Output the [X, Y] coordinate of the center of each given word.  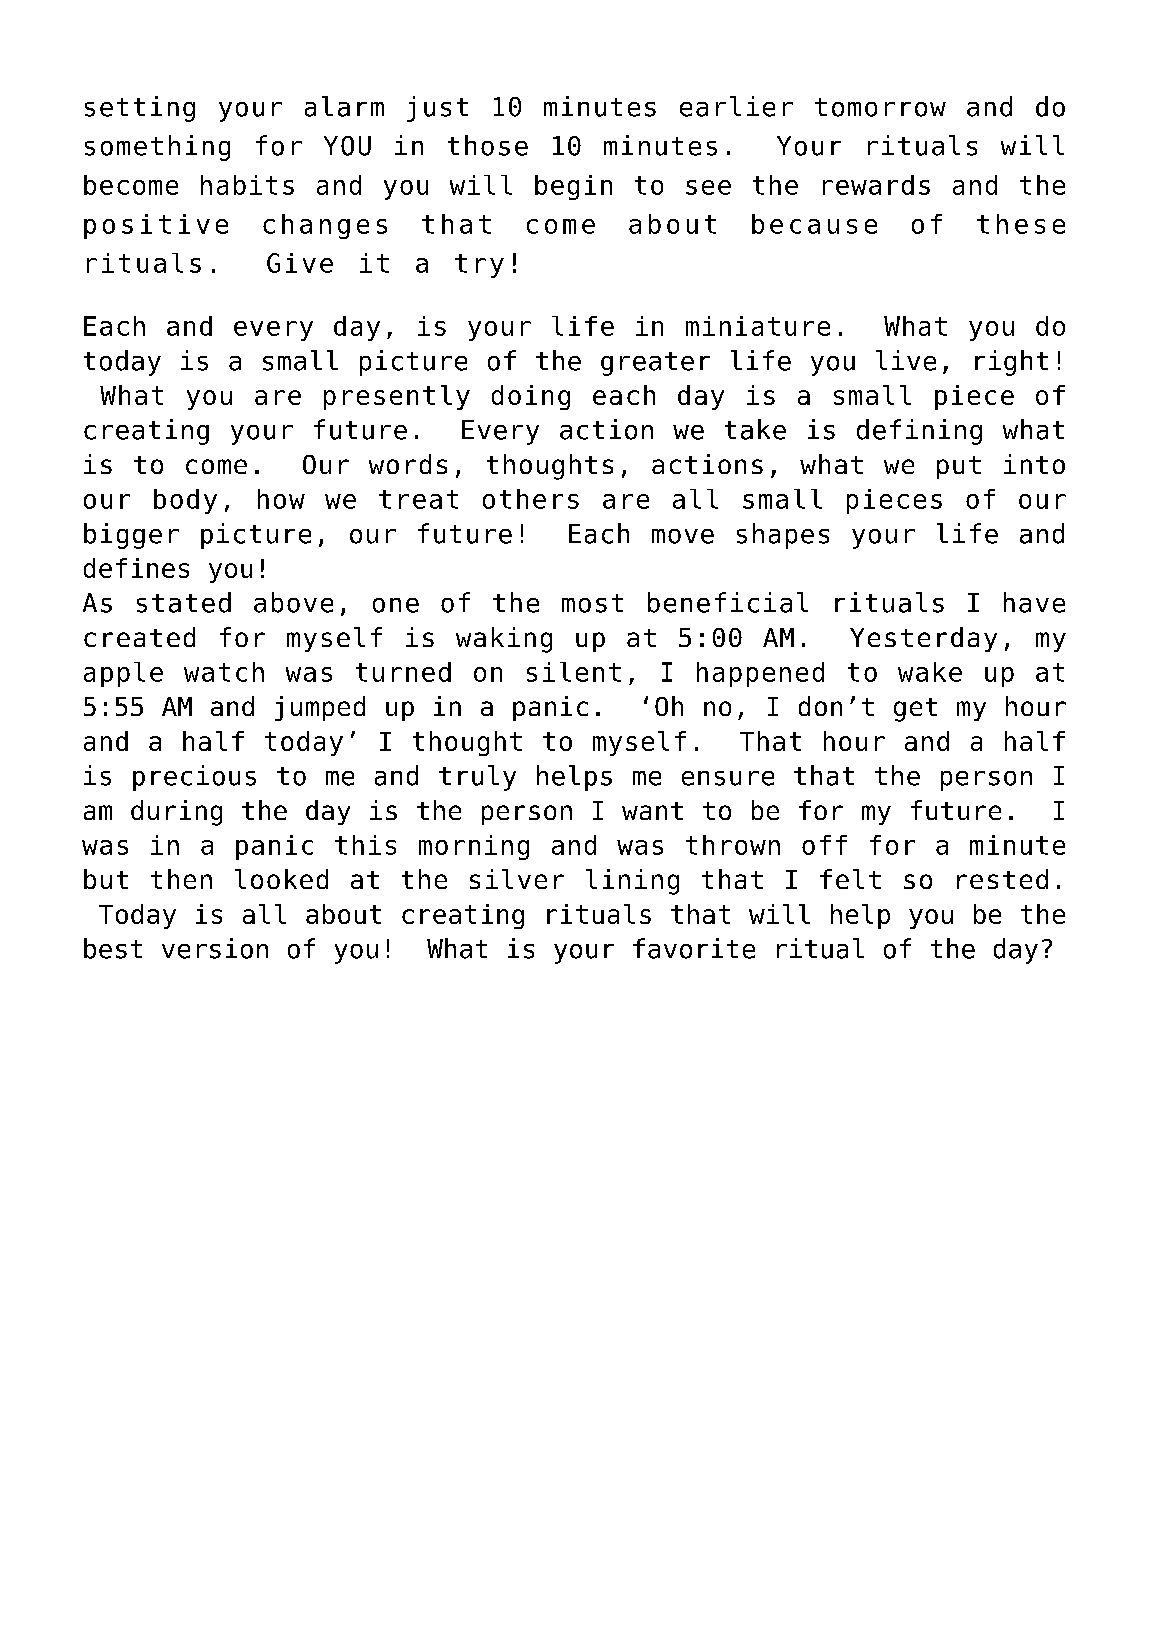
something [157, 148]
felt [850, 879]
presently [397, 397]
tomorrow [880, 107]
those [488, 145]
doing [531, 397]
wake [930, 672]
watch [224, 672]
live [906, 360]
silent [574, 672]
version [215, 948]
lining [632, 882]
